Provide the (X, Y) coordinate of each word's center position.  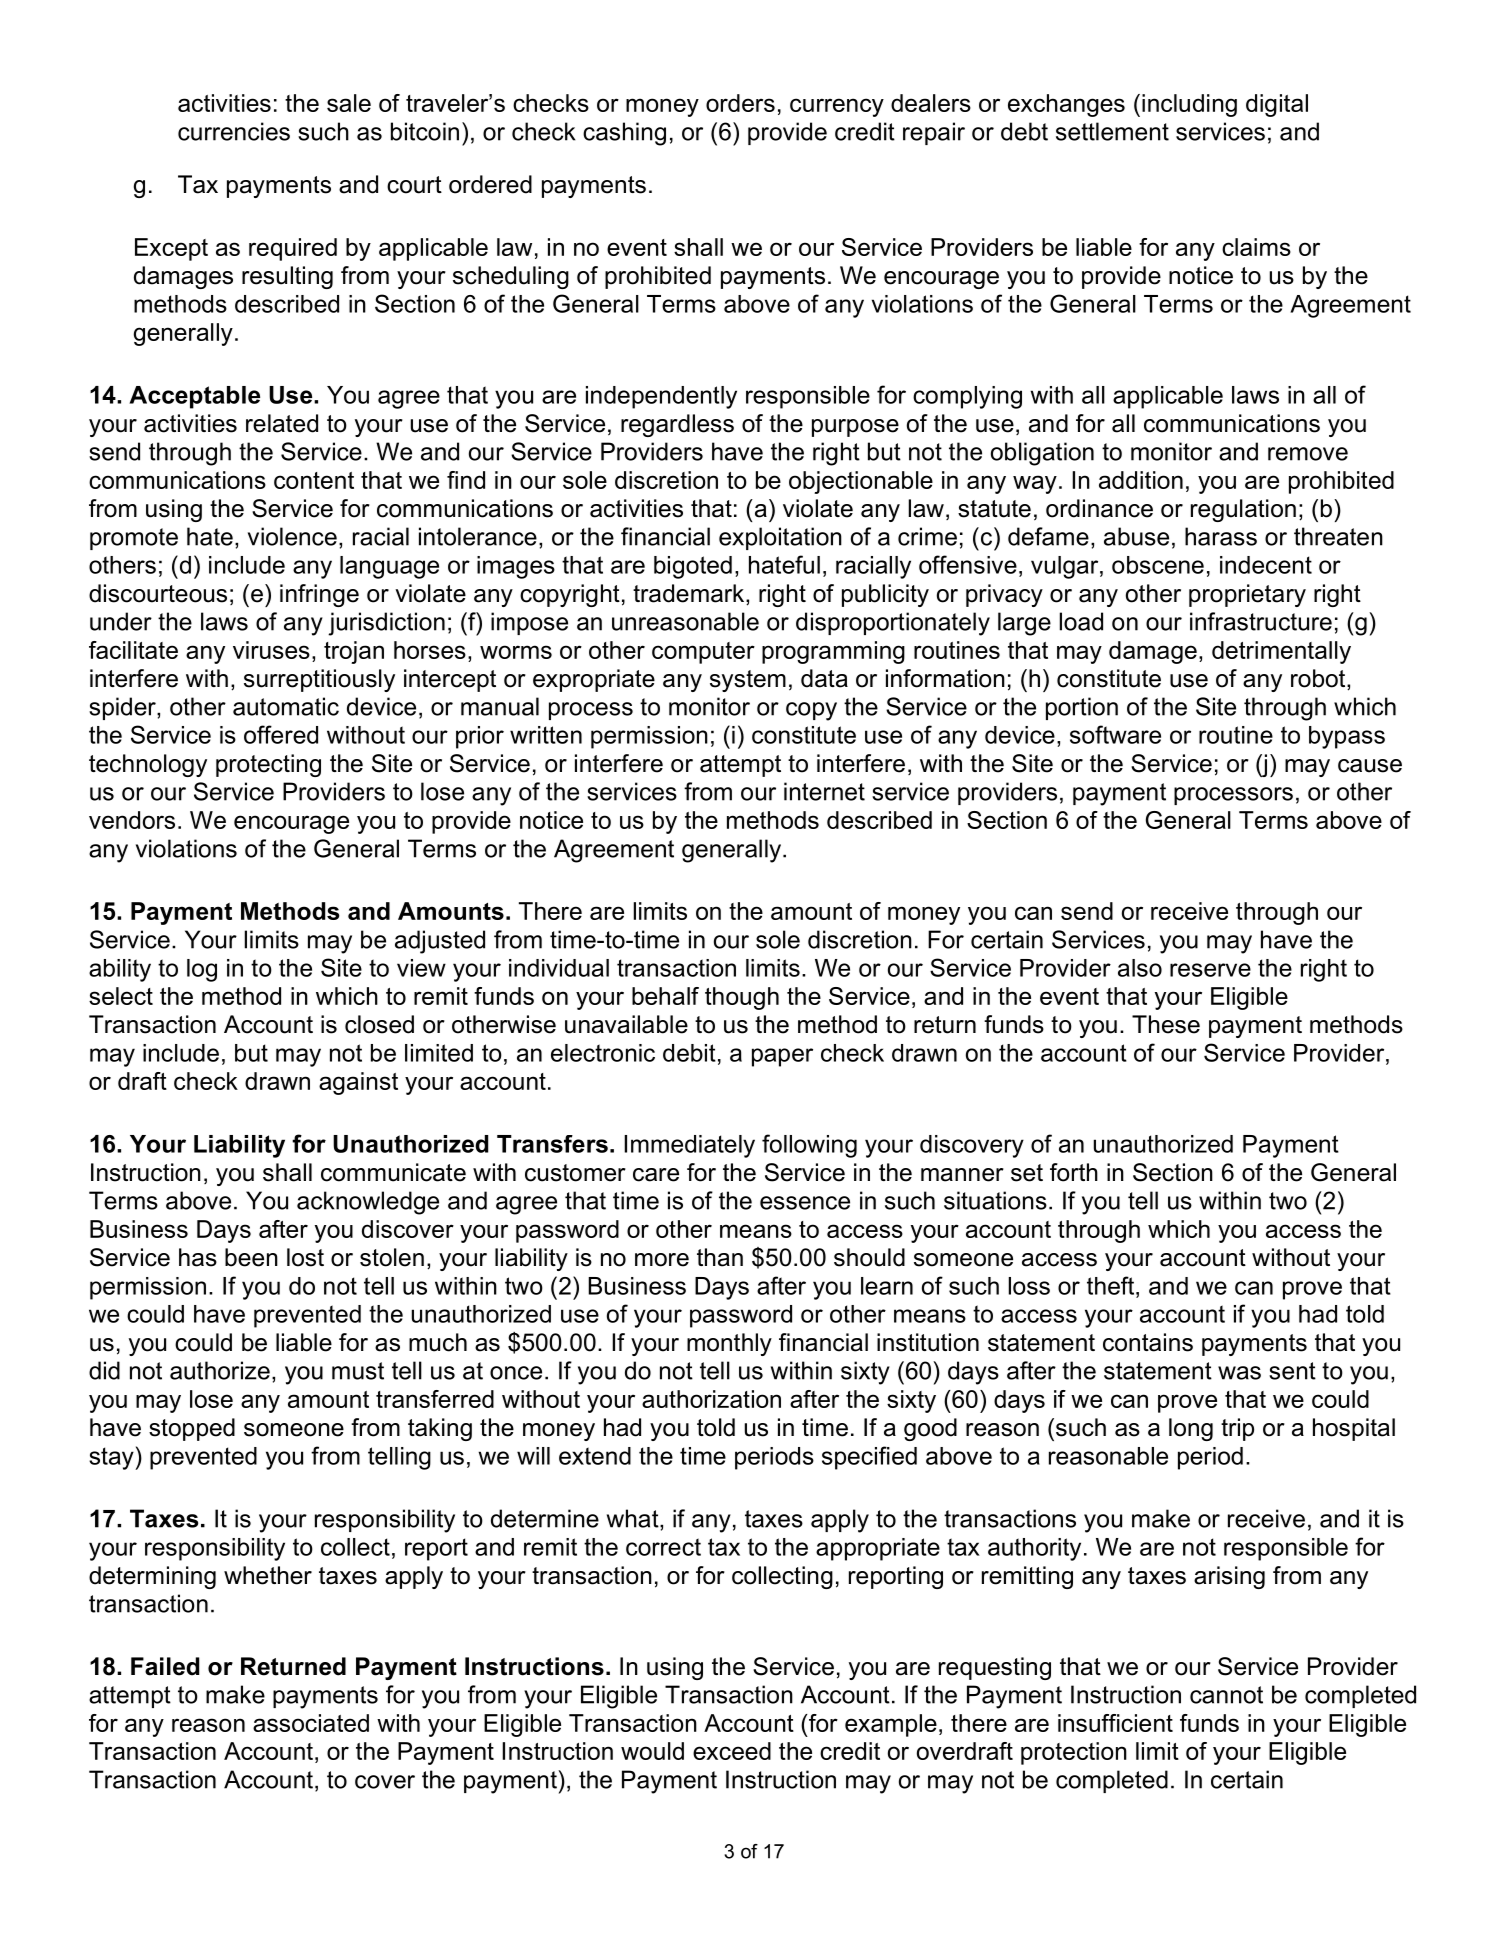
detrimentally (1281, 652)
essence (805, 1203)
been (251, 1257)
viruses (271, 650)
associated (311, 1723)
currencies (234, 131)
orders (740, 103)
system (748, 681)
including (1189, 105)
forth (1074, 1172)
